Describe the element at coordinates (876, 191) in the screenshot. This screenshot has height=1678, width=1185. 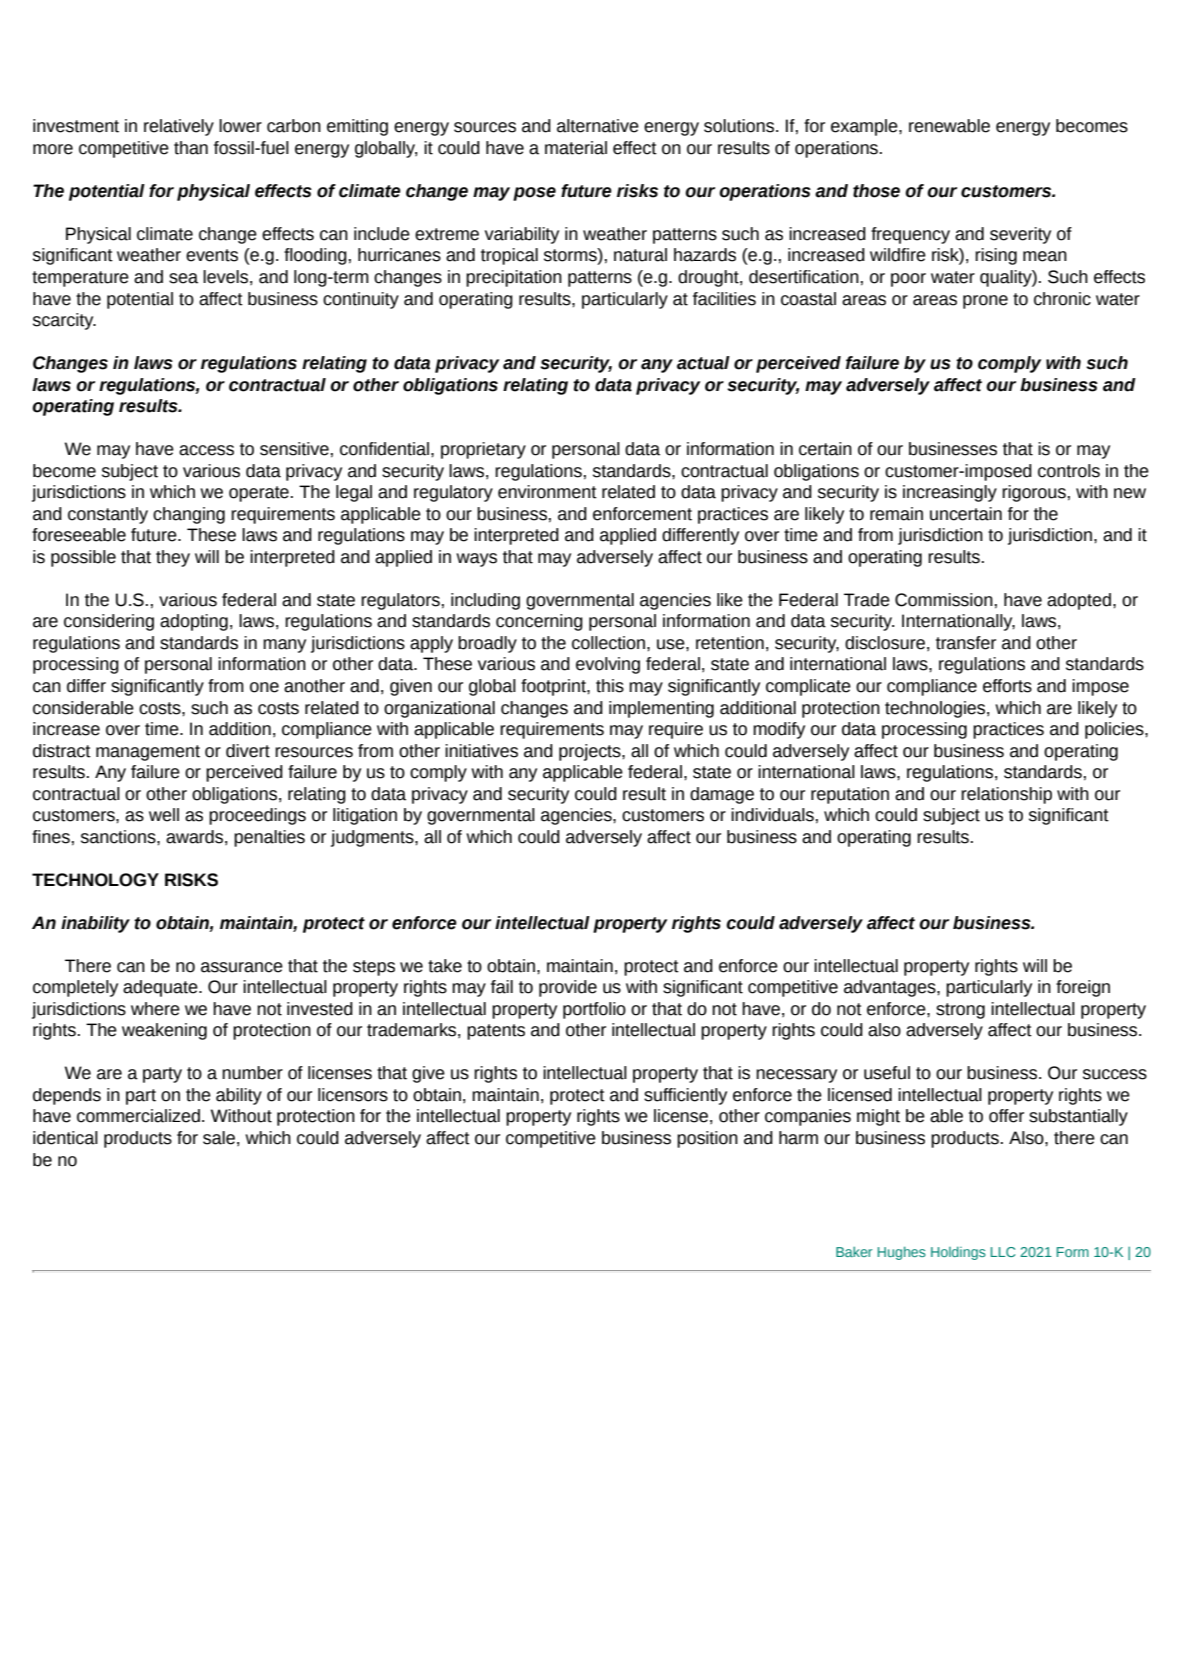
I see `those` at that location.
